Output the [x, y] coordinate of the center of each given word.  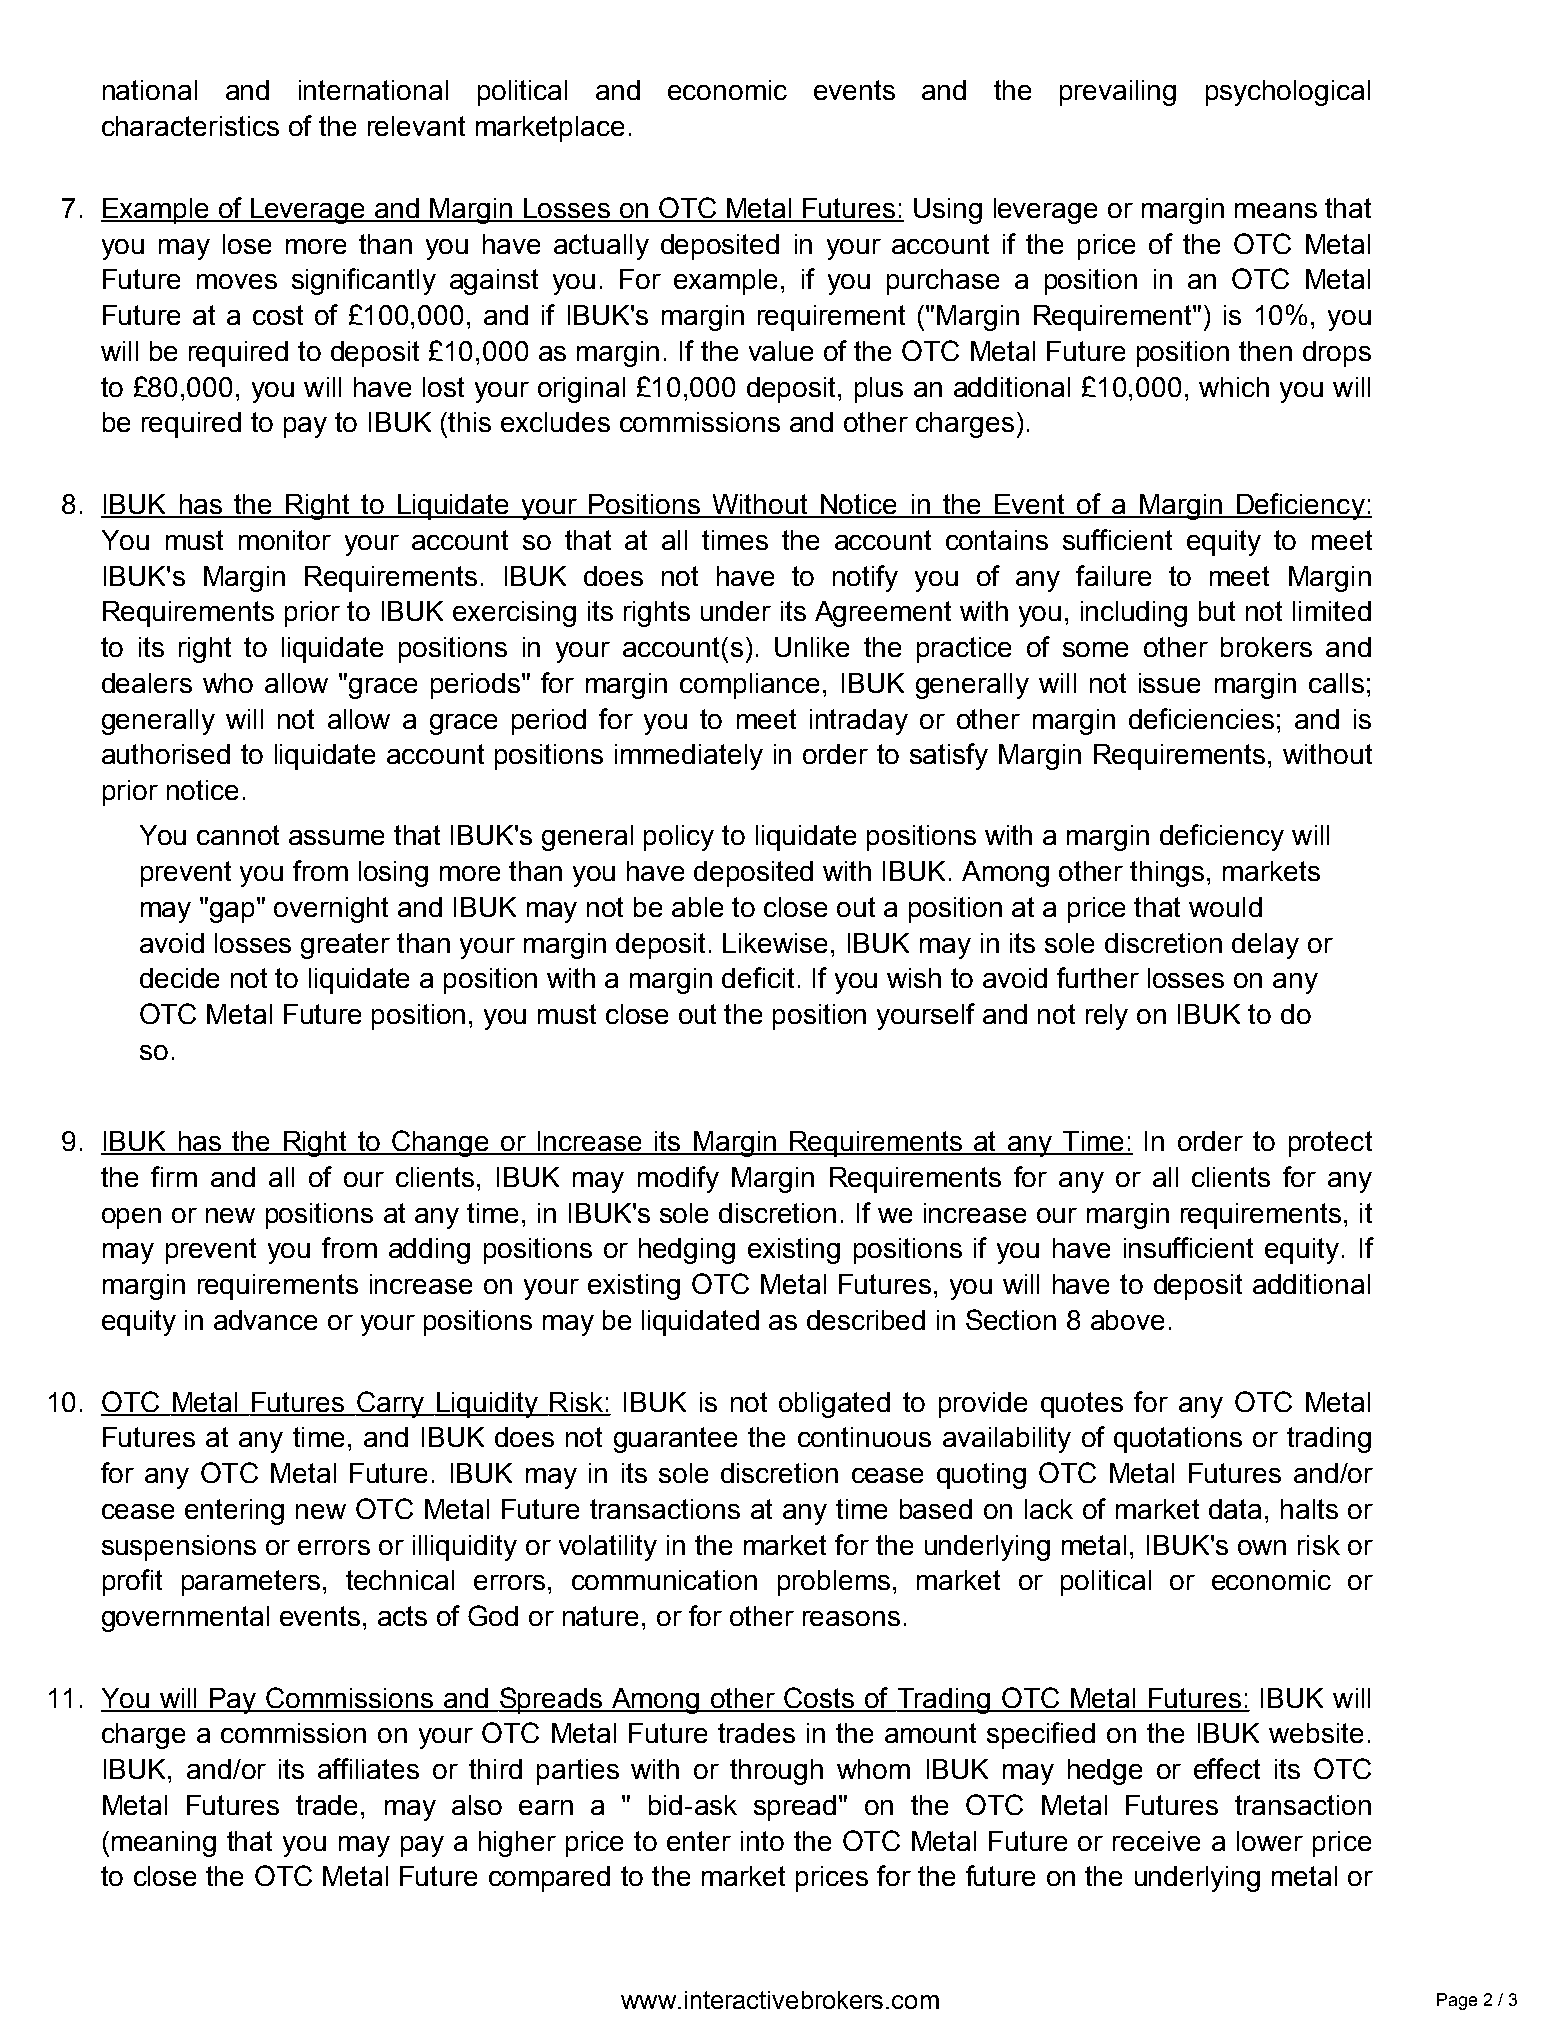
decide [179, 978]
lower [1270, 1841]
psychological [1288, 93]
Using [948, 211]
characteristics [190, 126]
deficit [758, 977]
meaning [164, 1844]
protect [1330, 1144]
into [762, 1841]
